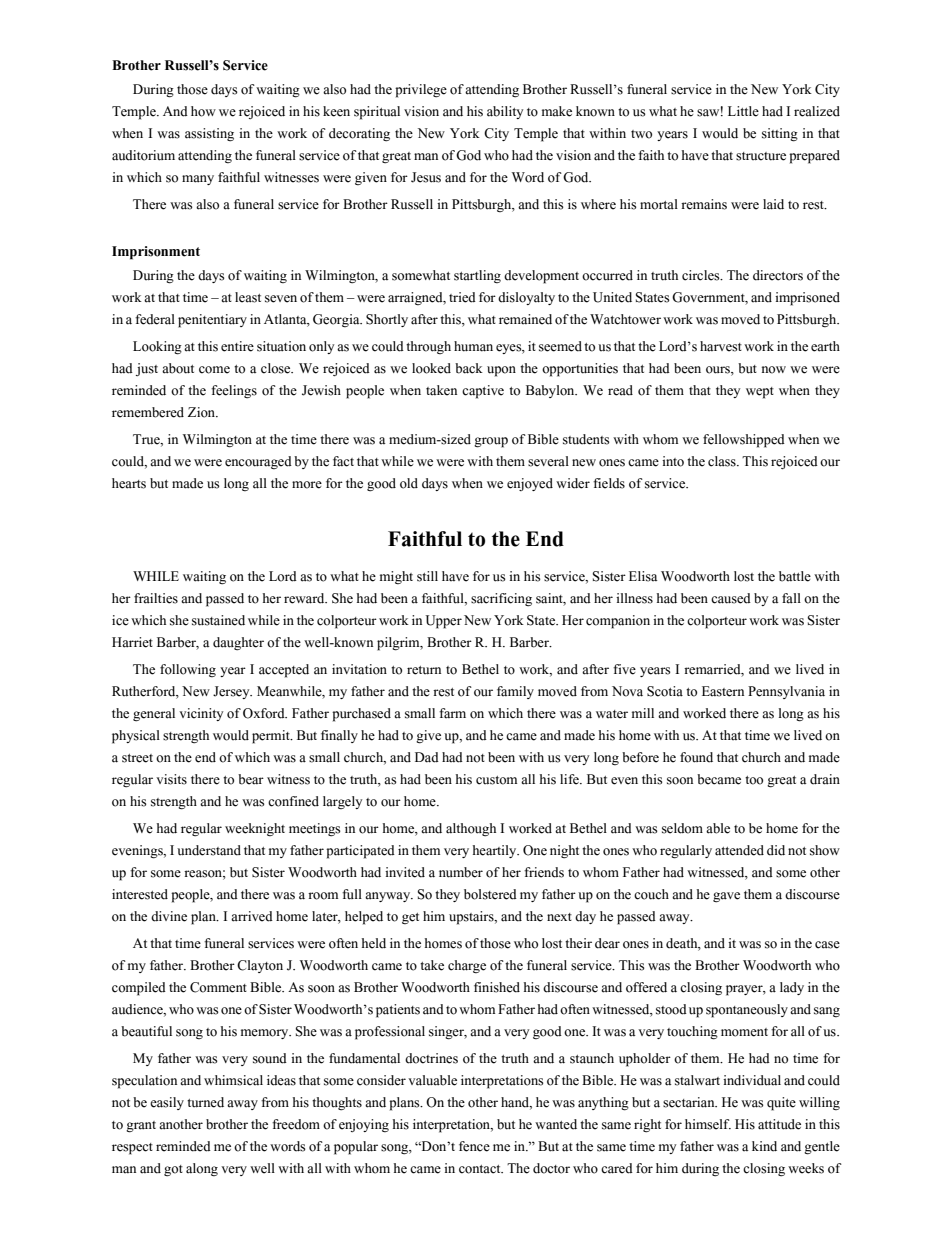  What do you see at coordinates (795, 576) in the screenshot?
I see `battle` at bounding box center [795, 576].
